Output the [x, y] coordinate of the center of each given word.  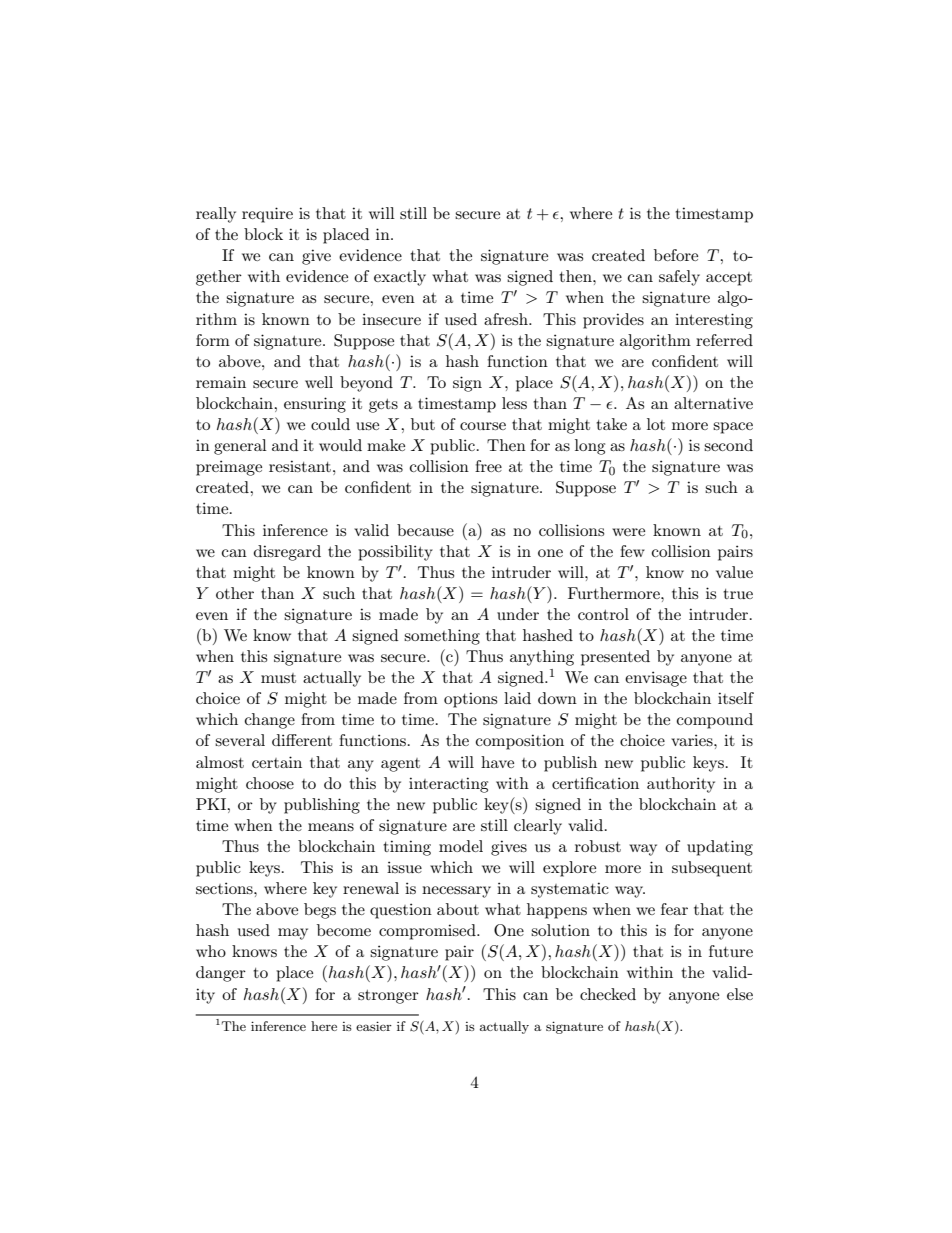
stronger [388, 997]
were [628, 532]
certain [277, 762]
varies [693, 740]
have [497, 762]
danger [221, 974]
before [676, 255]
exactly [400, 278]
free [488, 466]
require [267, 215]
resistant [300, 466]
